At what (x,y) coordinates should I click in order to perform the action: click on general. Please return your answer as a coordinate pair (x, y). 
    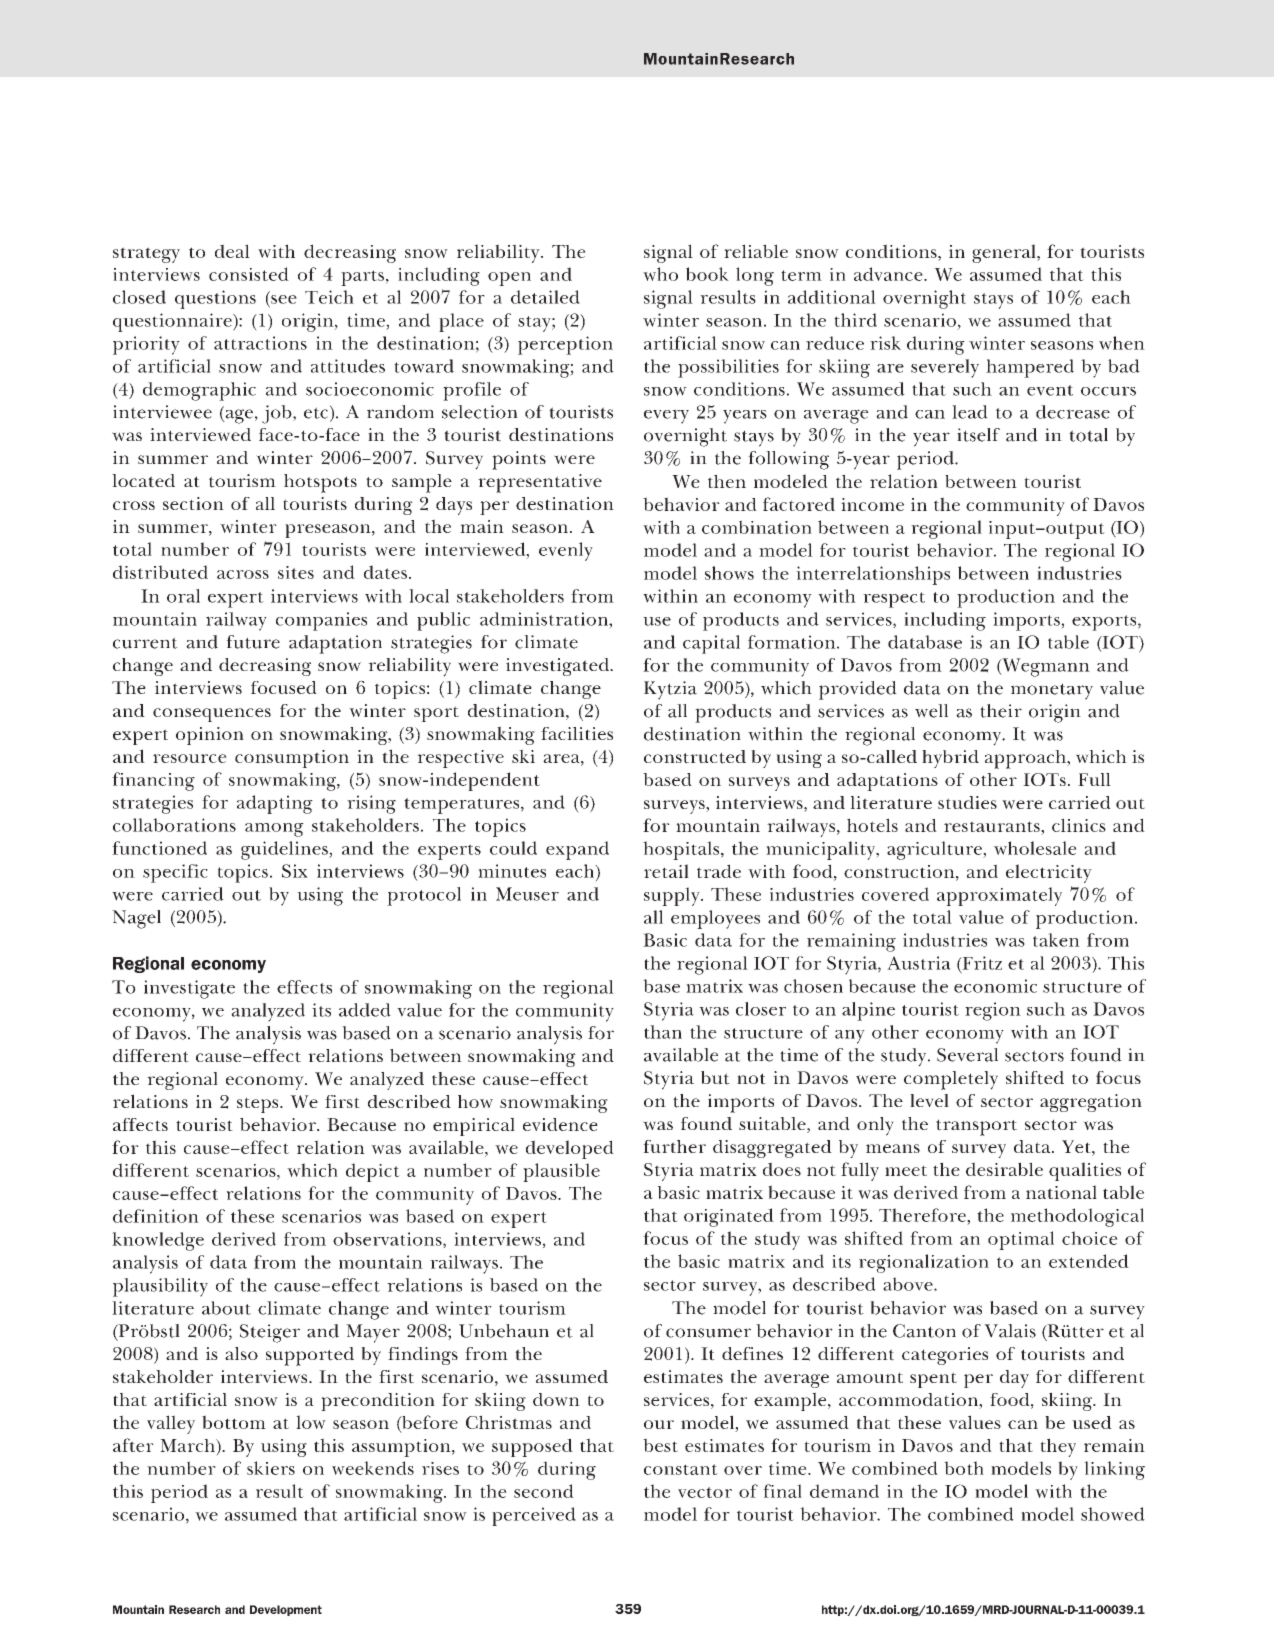
    Looking at the image, I should click on (1005, 253).
